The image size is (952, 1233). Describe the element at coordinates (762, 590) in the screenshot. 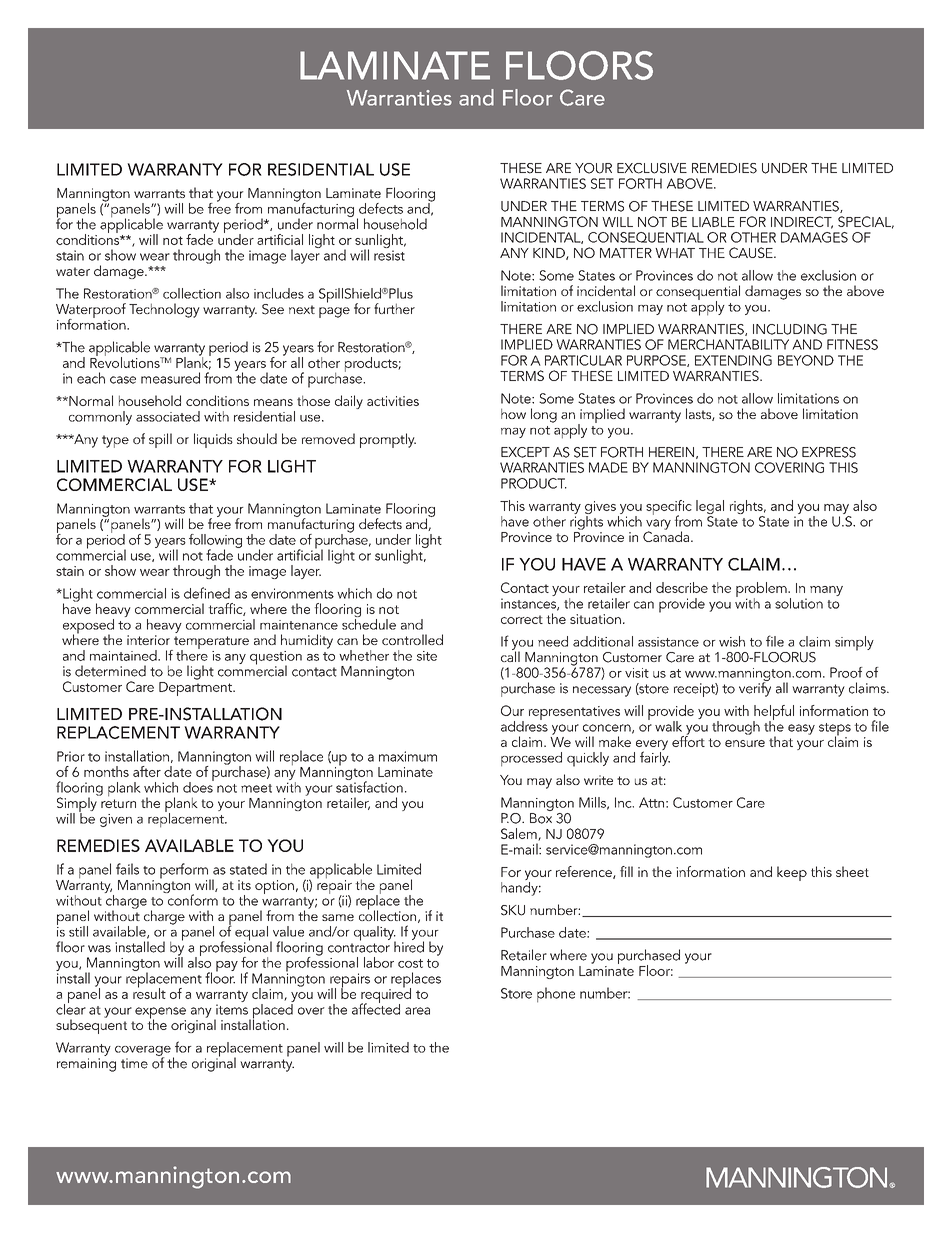

I see `problem` at that location.
